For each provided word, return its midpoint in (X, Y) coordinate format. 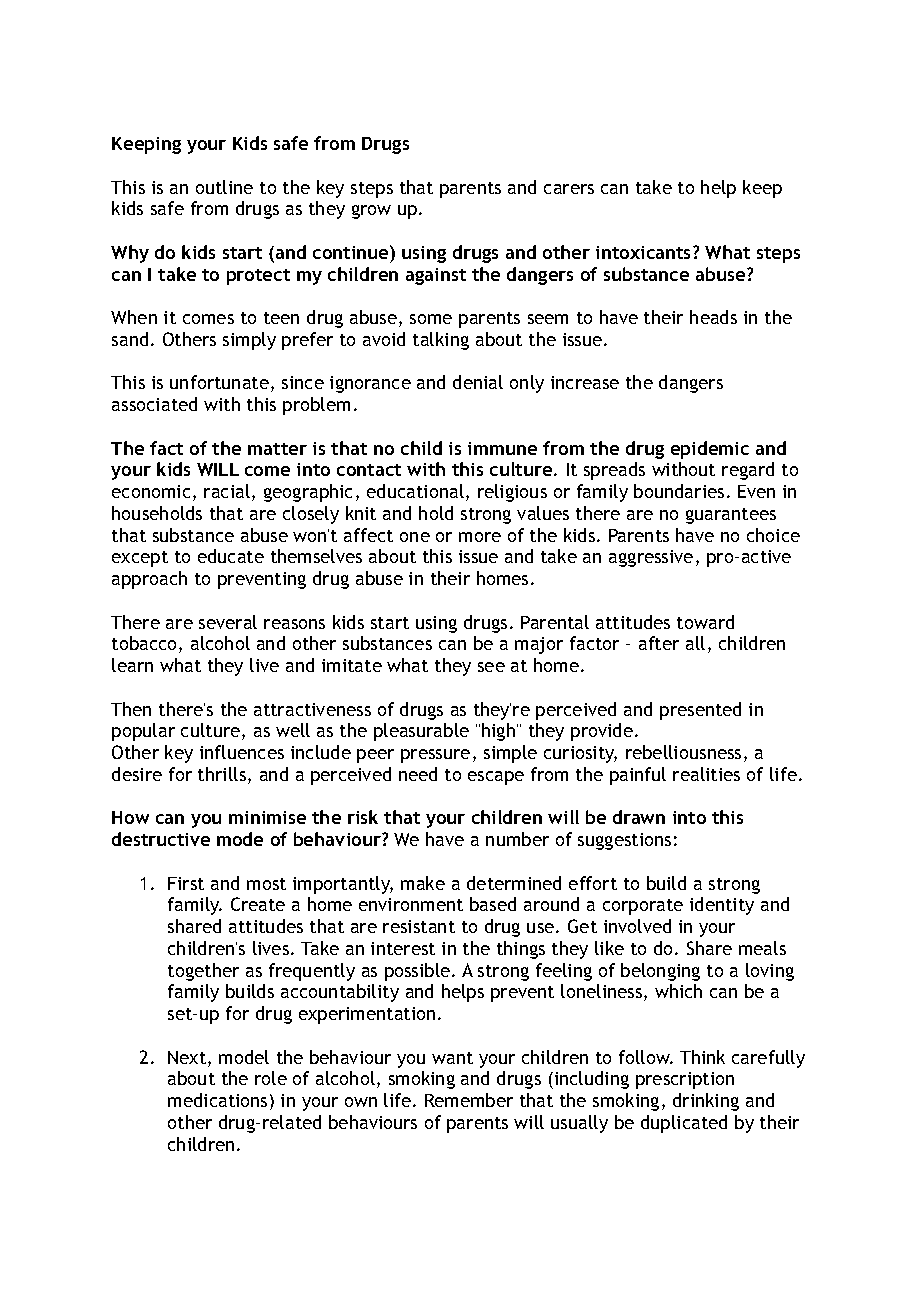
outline (224, 187)
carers (569, 189)
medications (217, 1100)
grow (371, 212)
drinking (706, 1102)
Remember (469, 1100)
